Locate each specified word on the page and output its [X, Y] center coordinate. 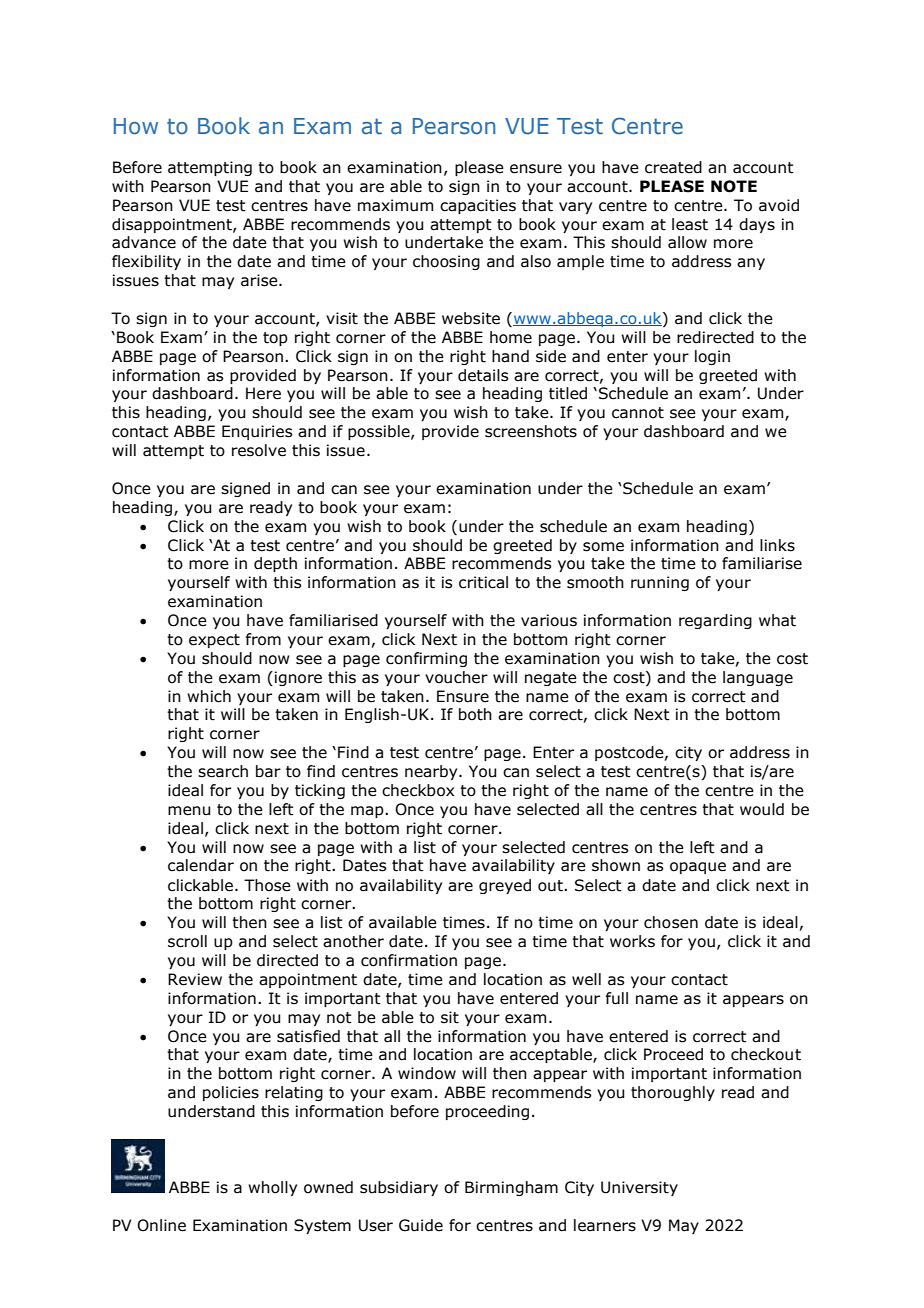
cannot [638, 413]
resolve [259, 450]
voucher [456, 677]
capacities [478, 206]
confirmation [409, 960]
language [758, 678]
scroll [187, 941]
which [209, 696]
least [690, 224]
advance [144, 242]
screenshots [531, 431]
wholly [272, 1188]
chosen [671, 922]
